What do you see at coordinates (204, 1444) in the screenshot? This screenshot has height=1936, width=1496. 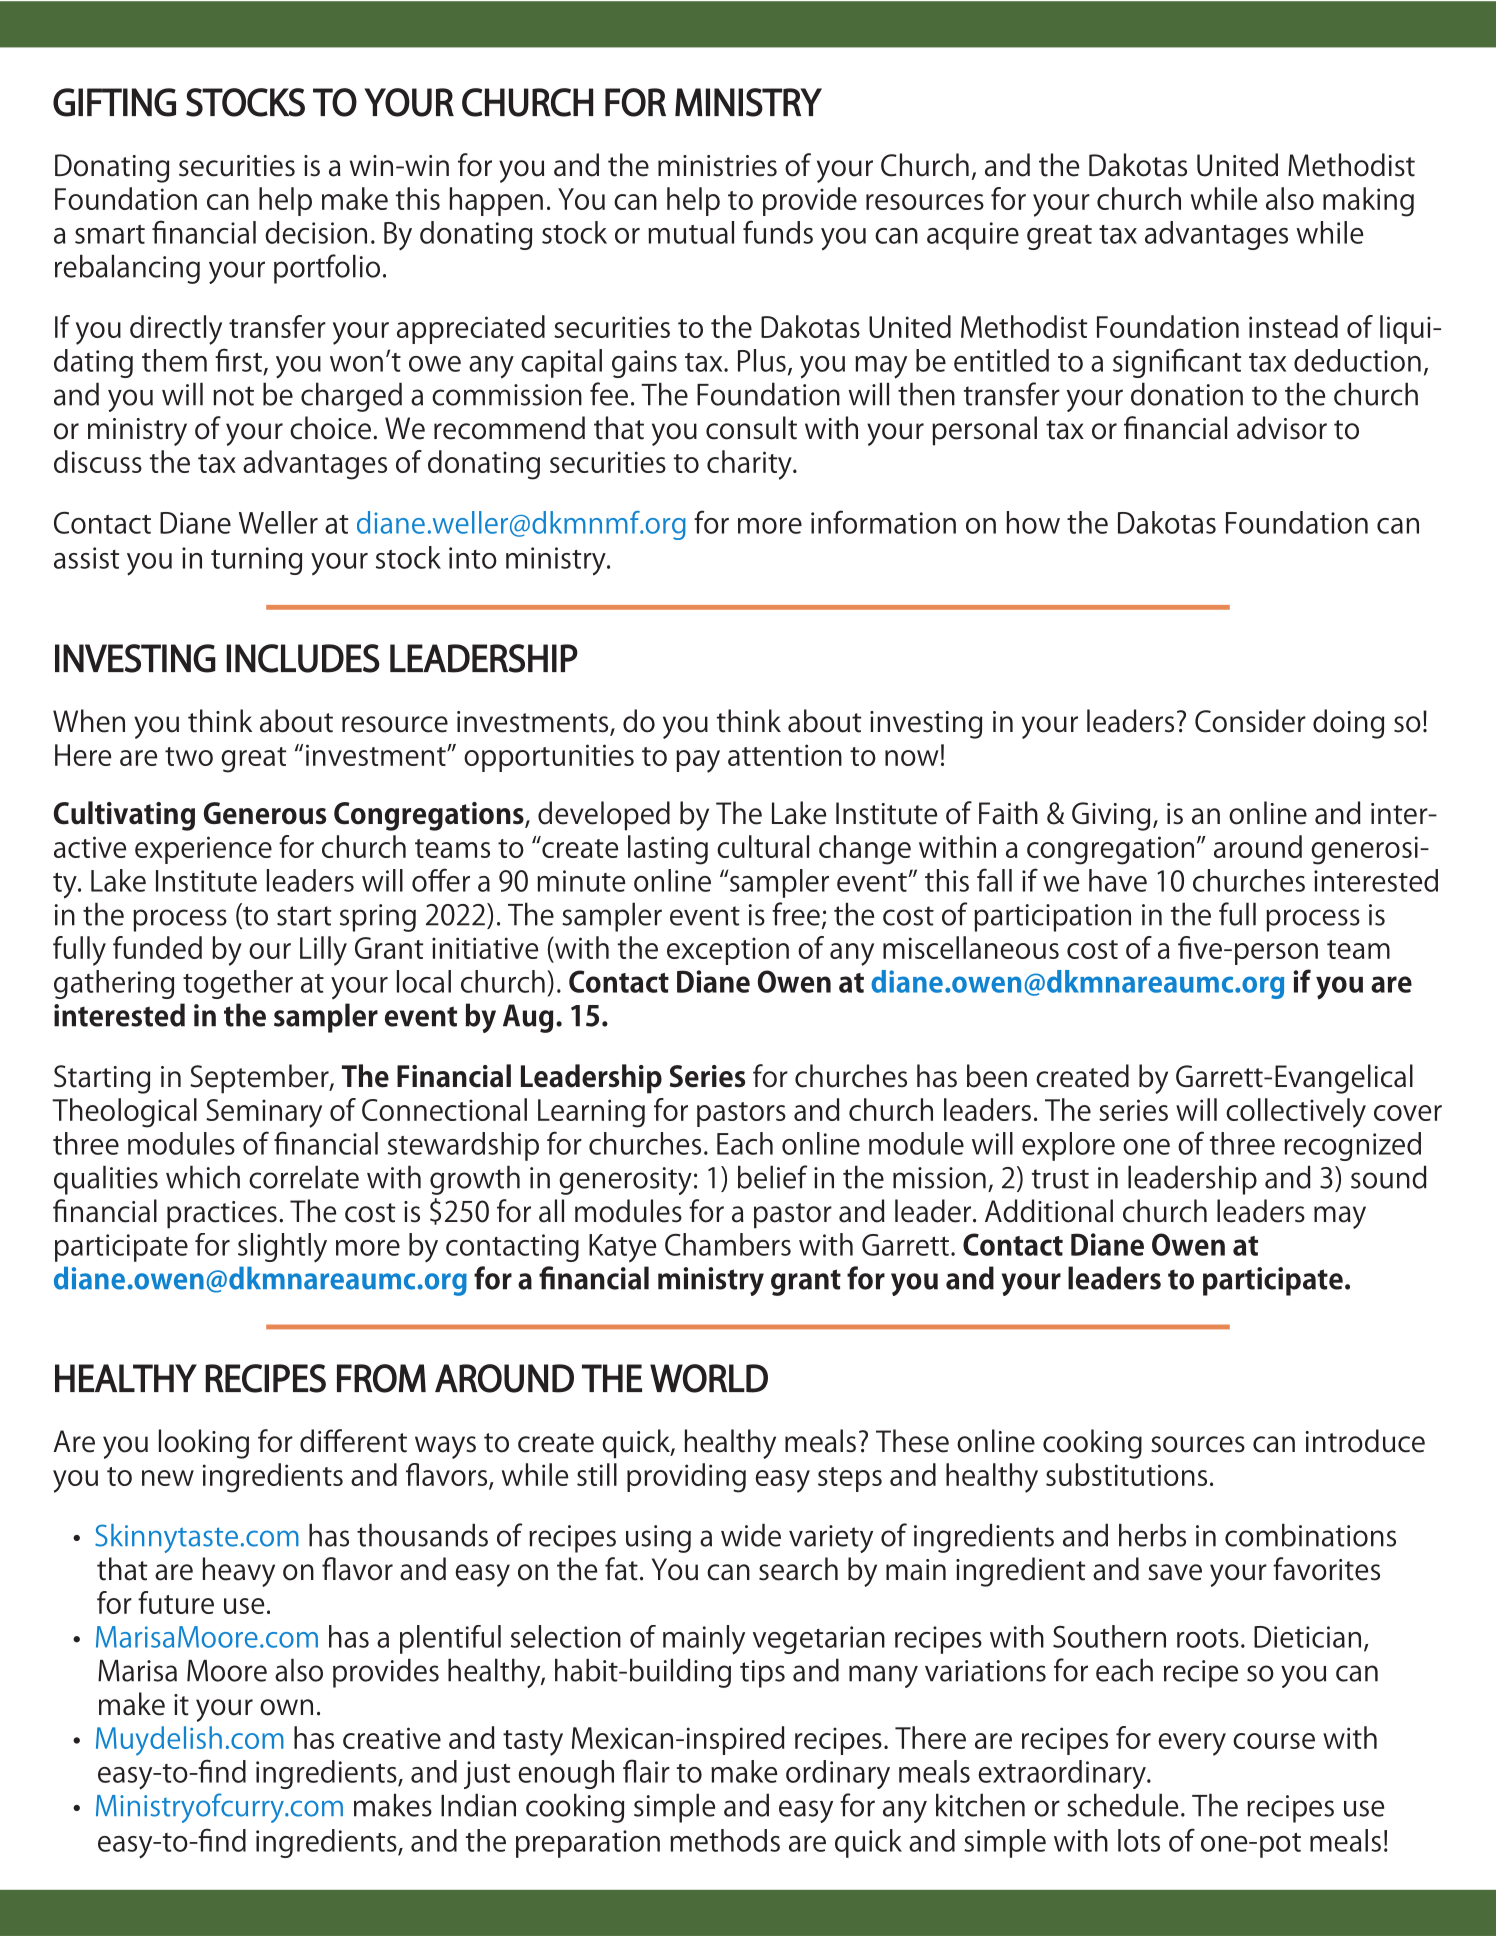 I see `looking` at bounding box center [204, 1444].
